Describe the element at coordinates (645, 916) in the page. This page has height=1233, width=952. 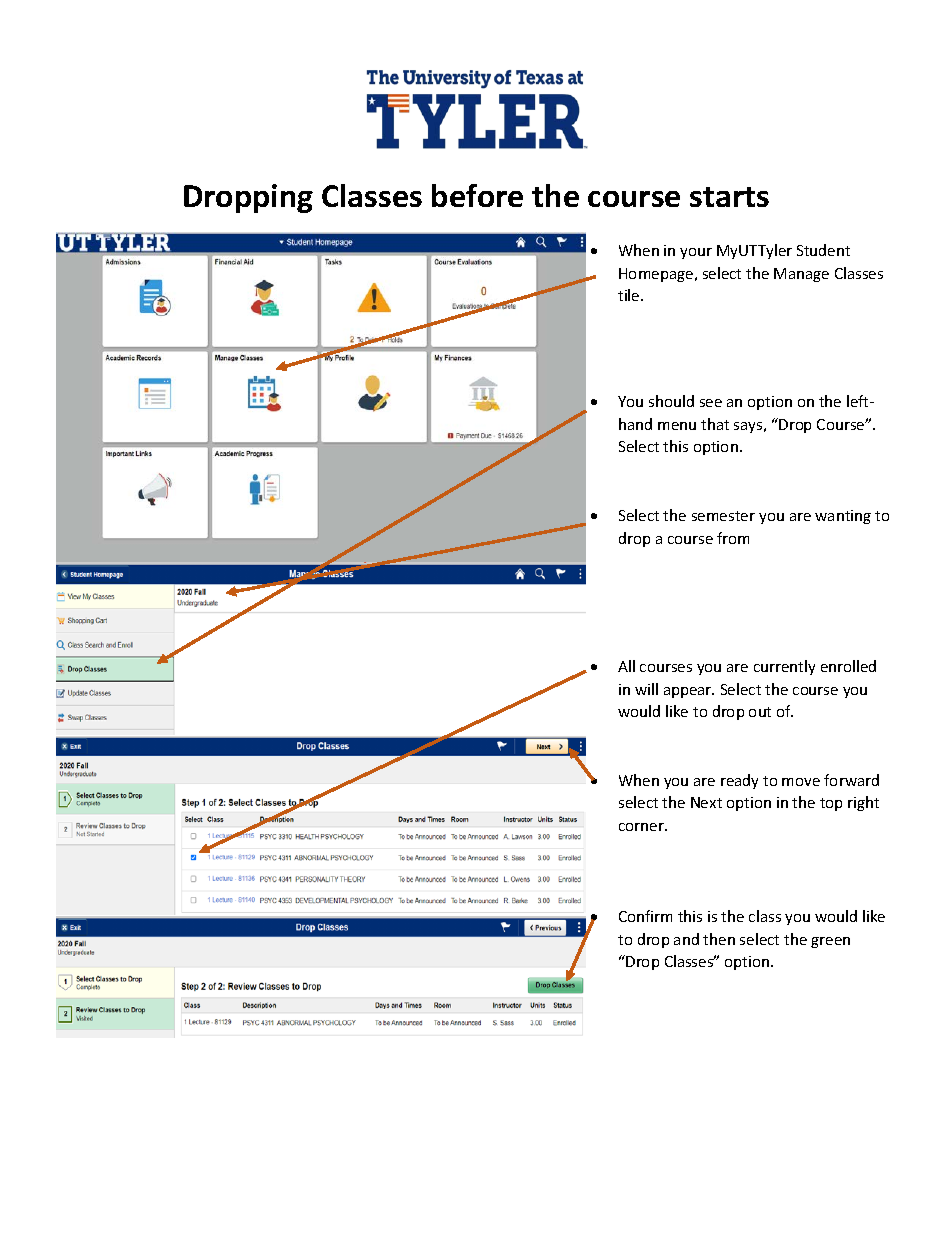
I see `Confirm` at that location.
